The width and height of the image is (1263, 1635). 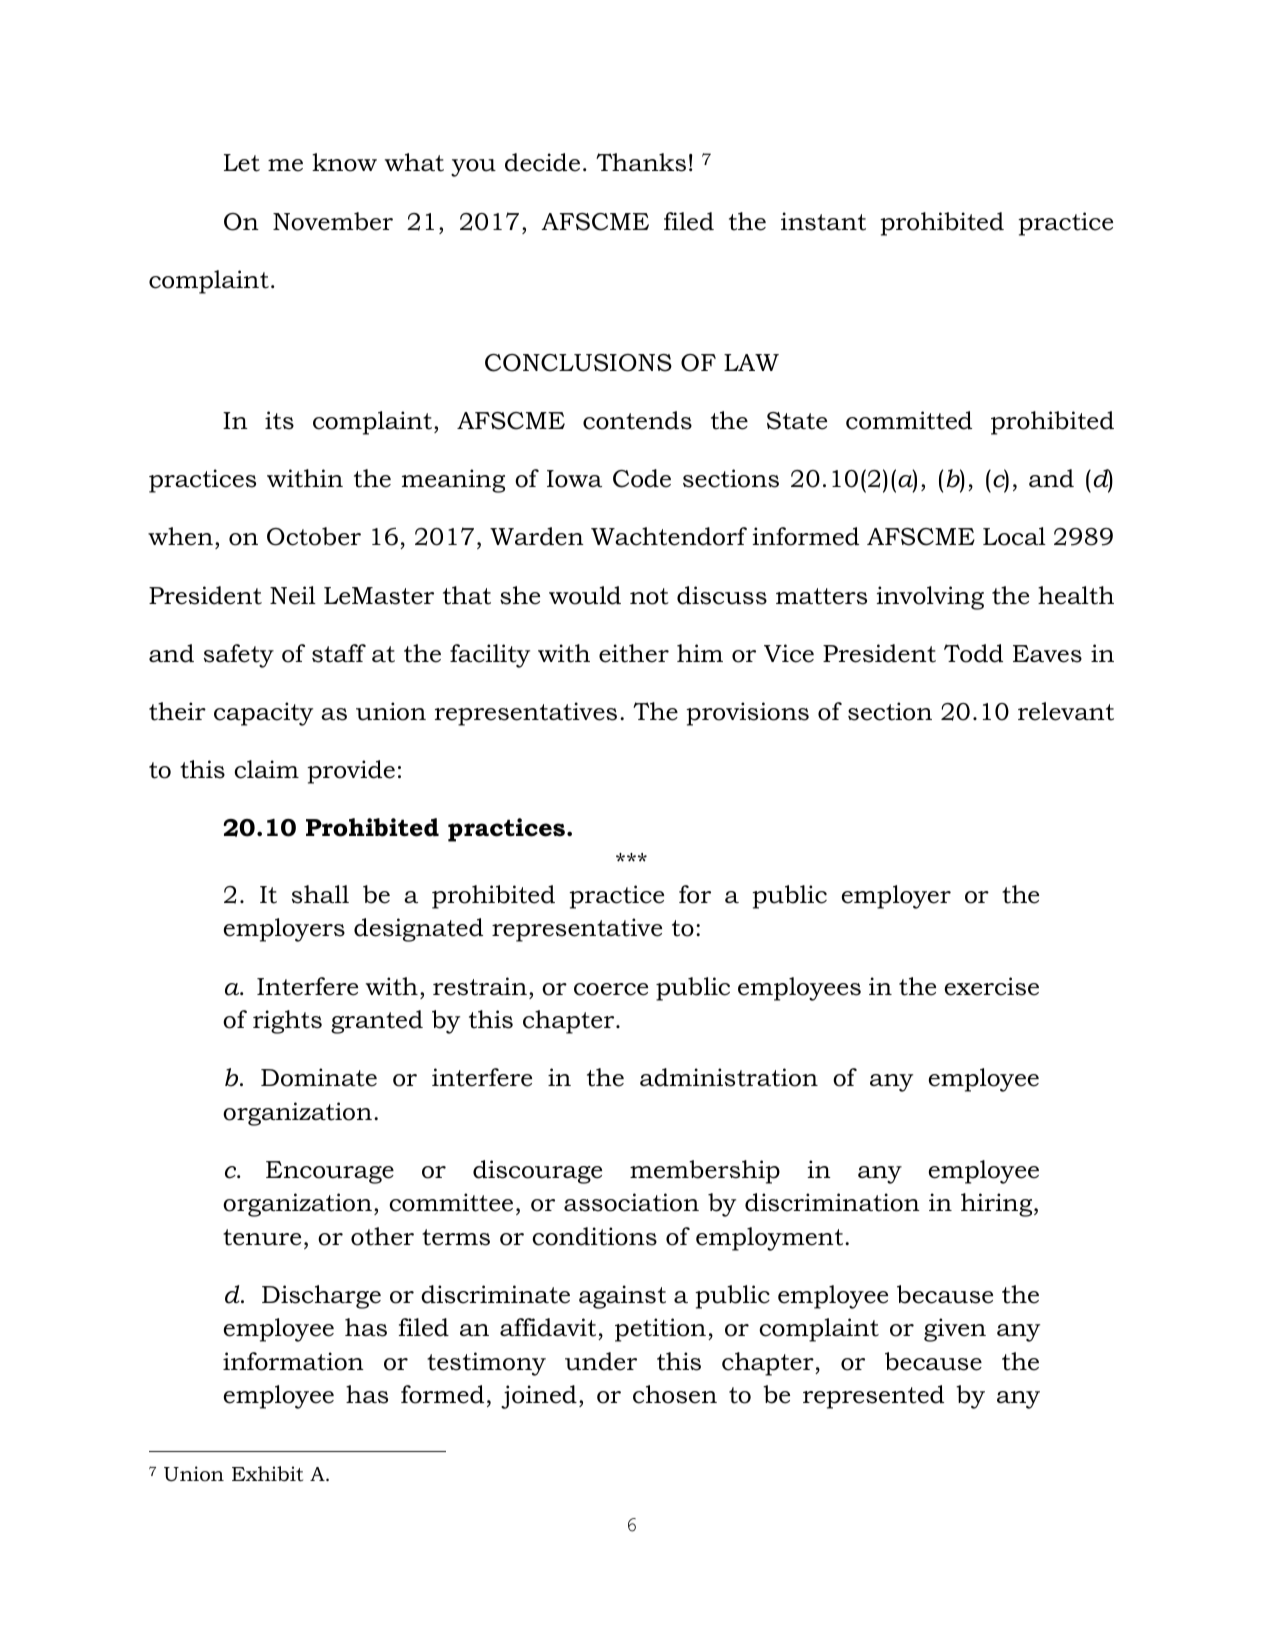 What do you see at coordinates (1066, 711) in the image?
I see `relevant` at bounding box center [1066, 711].
